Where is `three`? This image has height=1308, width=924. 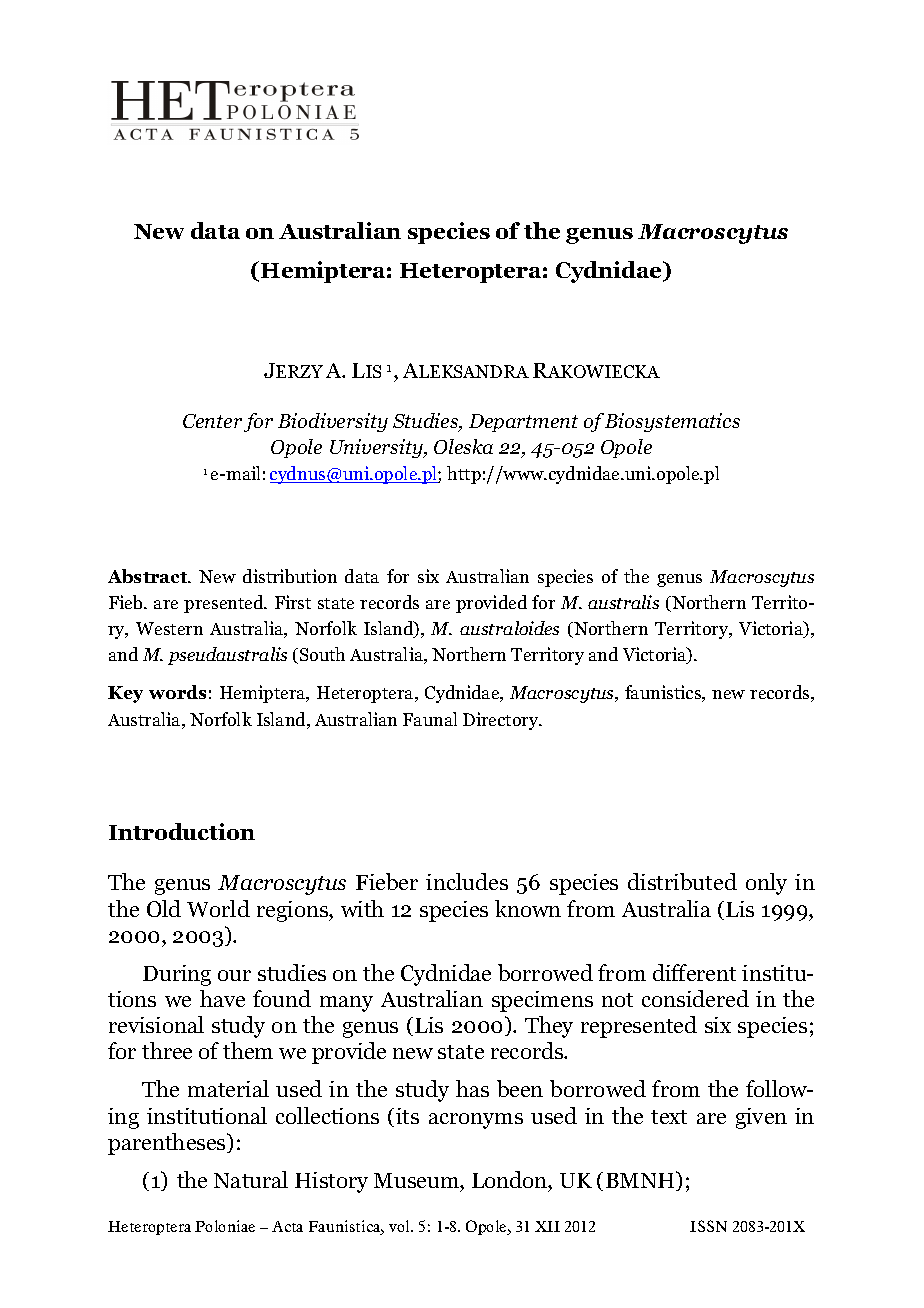
three is located at coordinates (167, 1050).
